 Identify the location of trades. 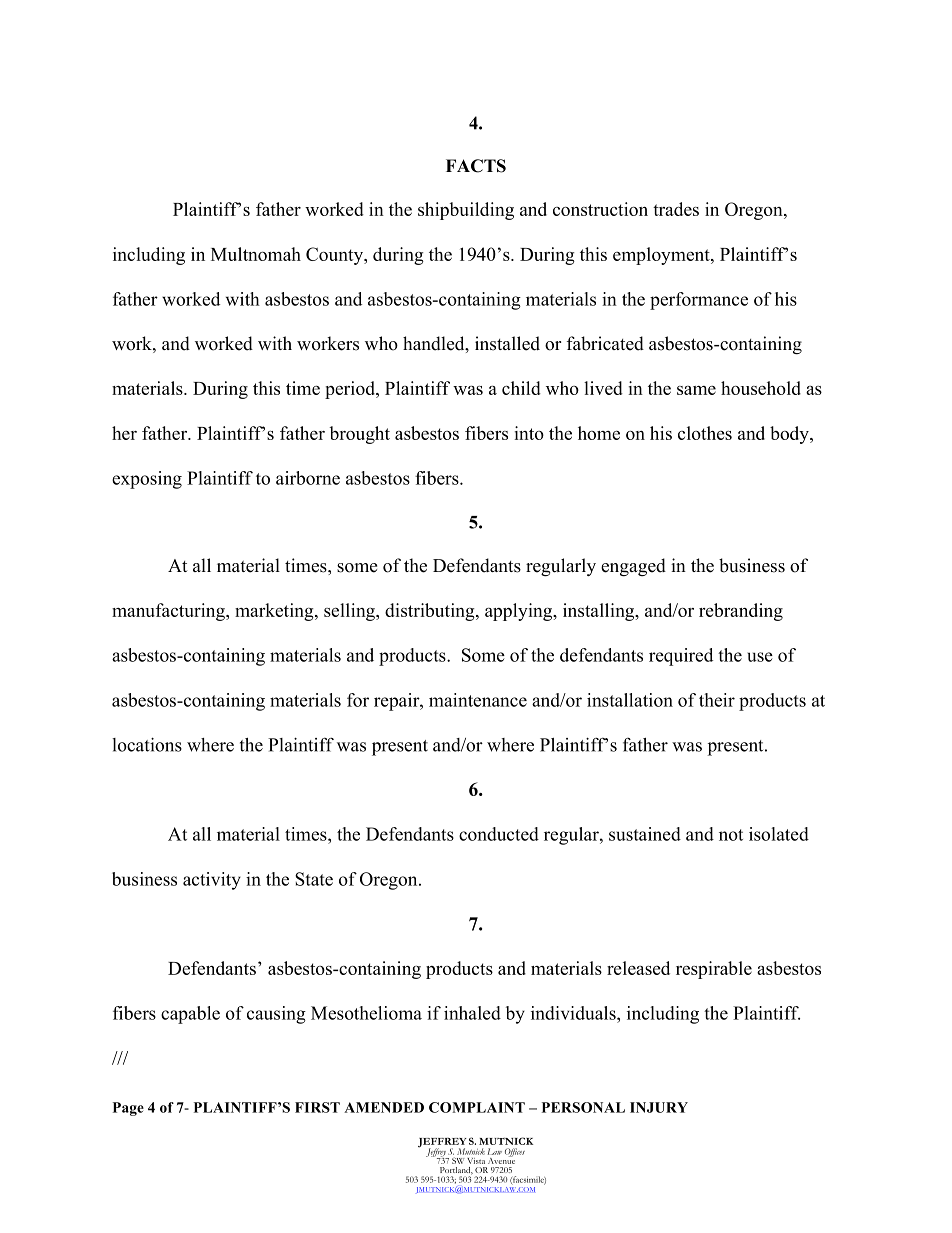
(676, 209).
